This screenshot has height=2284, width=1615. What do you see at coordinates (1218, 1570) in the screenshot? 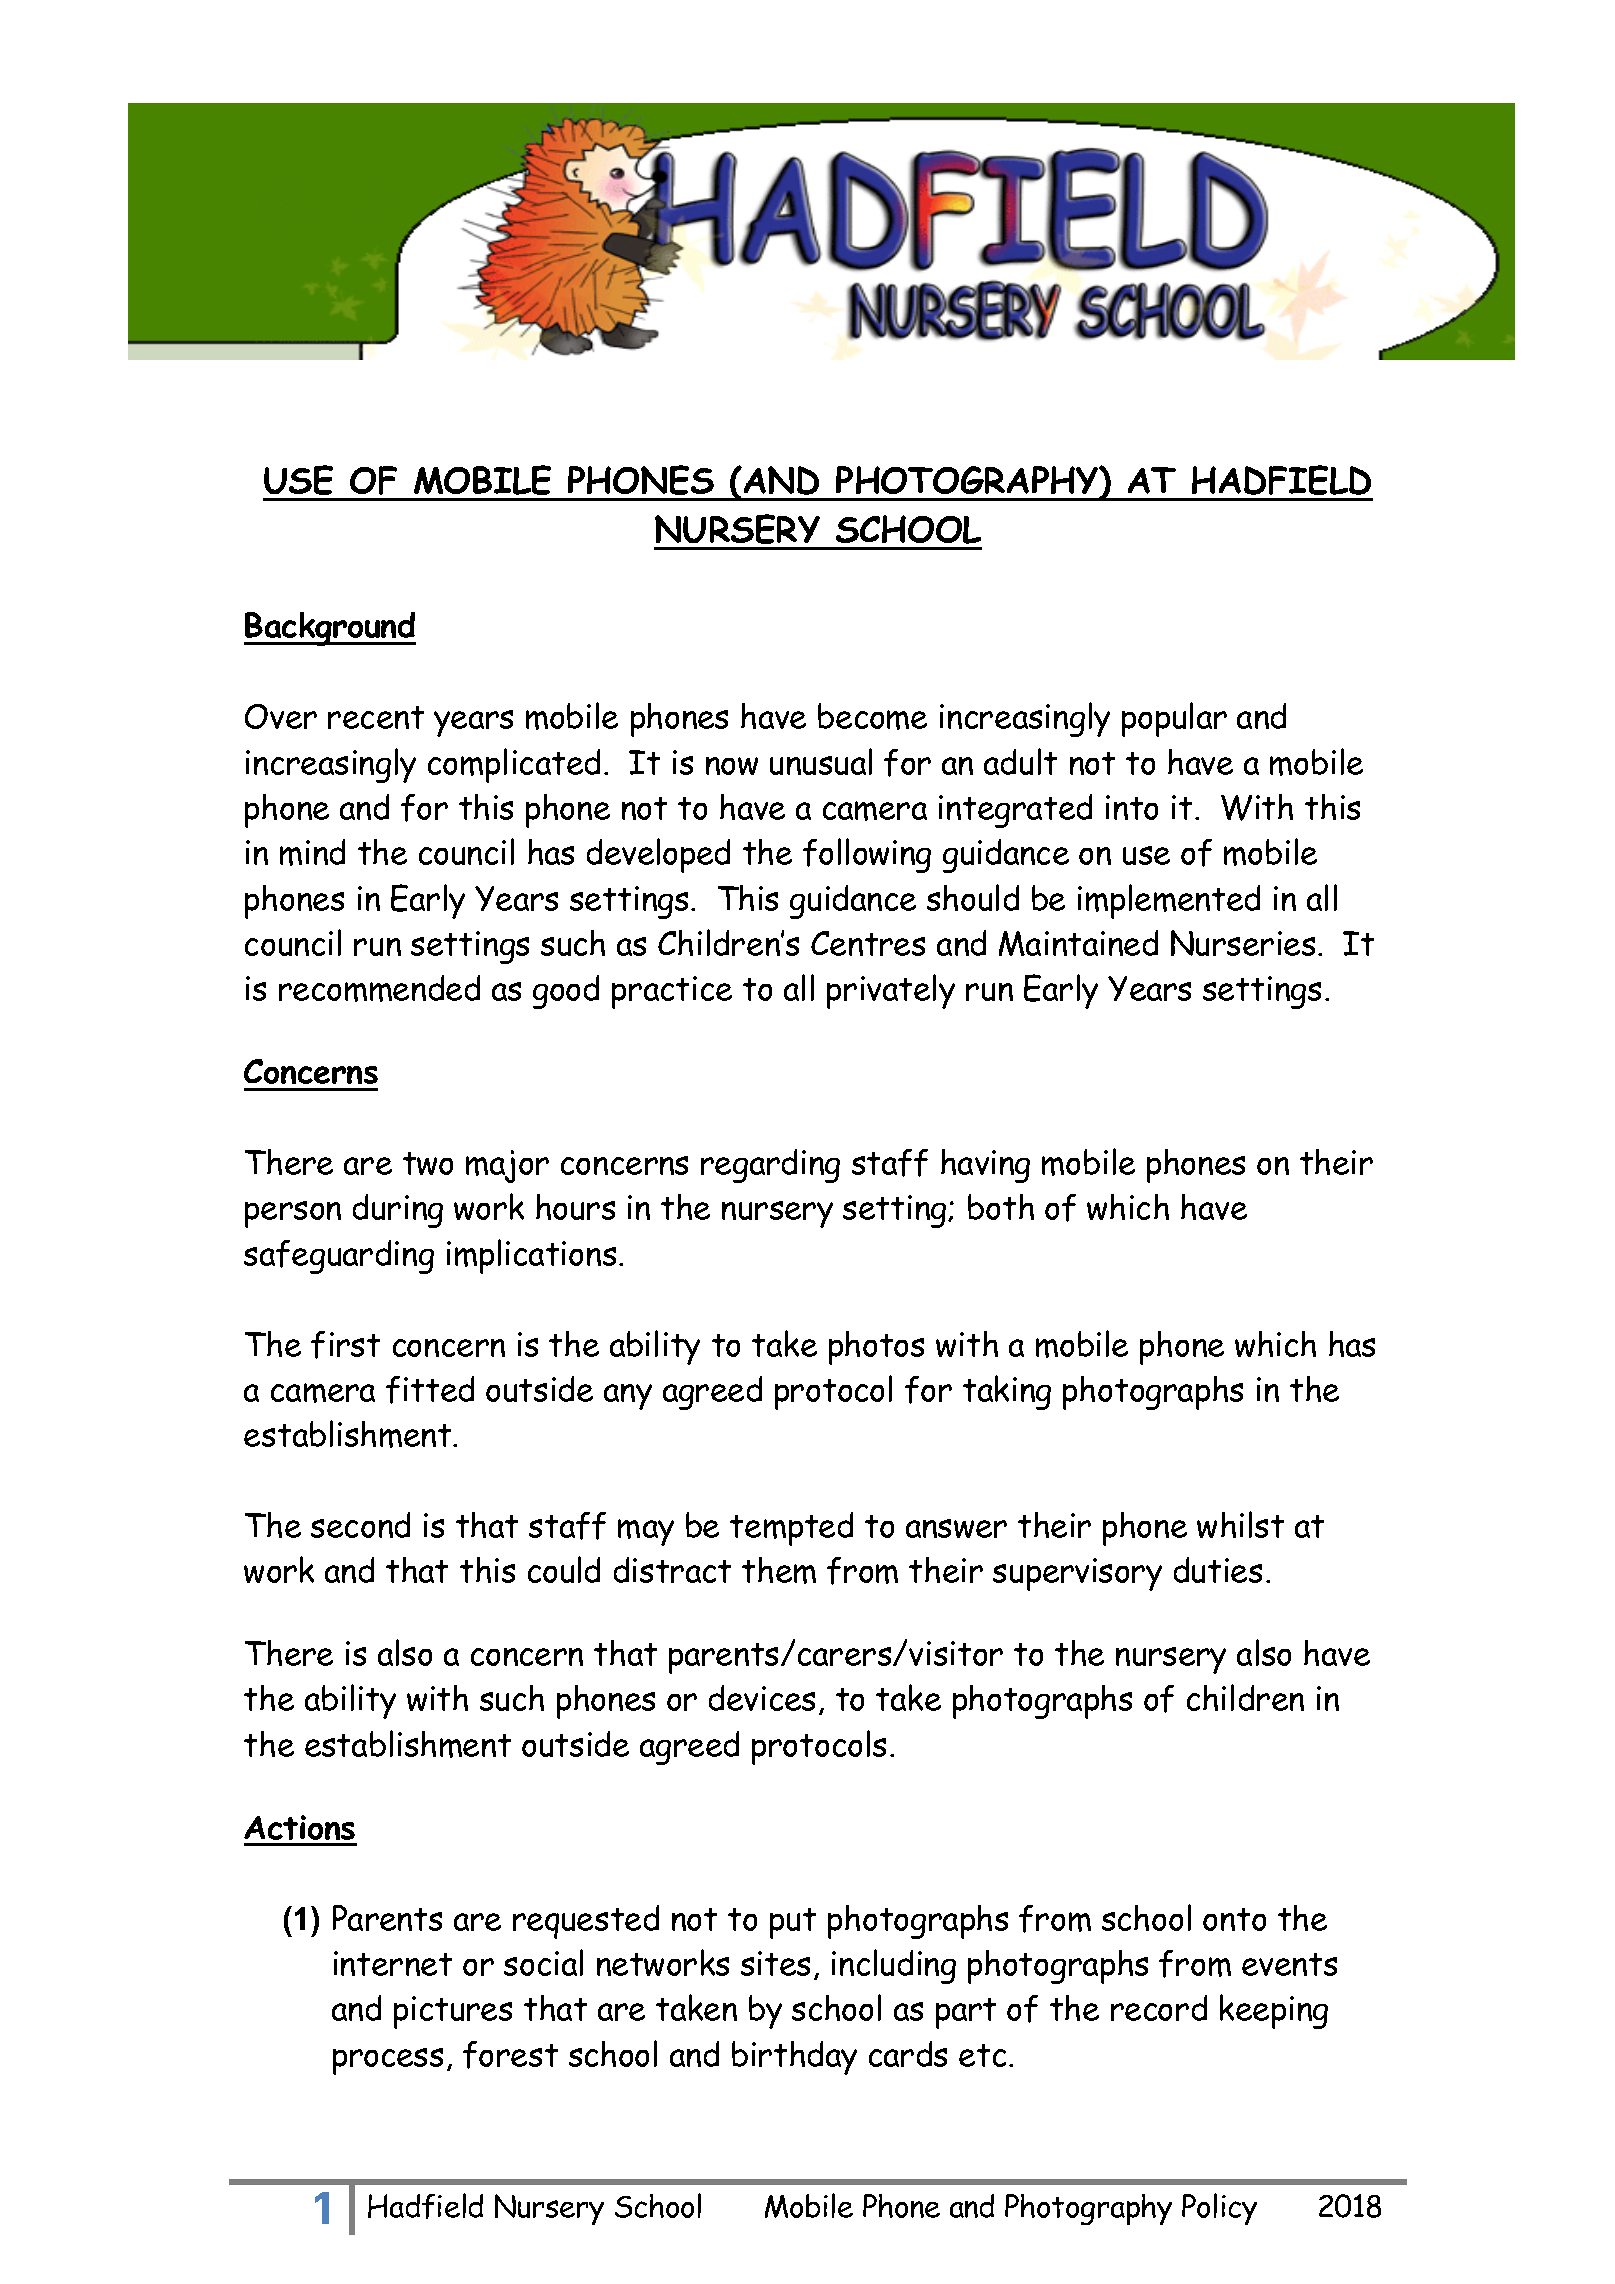
I see `duties` at bounding box center [1218, 1570].
